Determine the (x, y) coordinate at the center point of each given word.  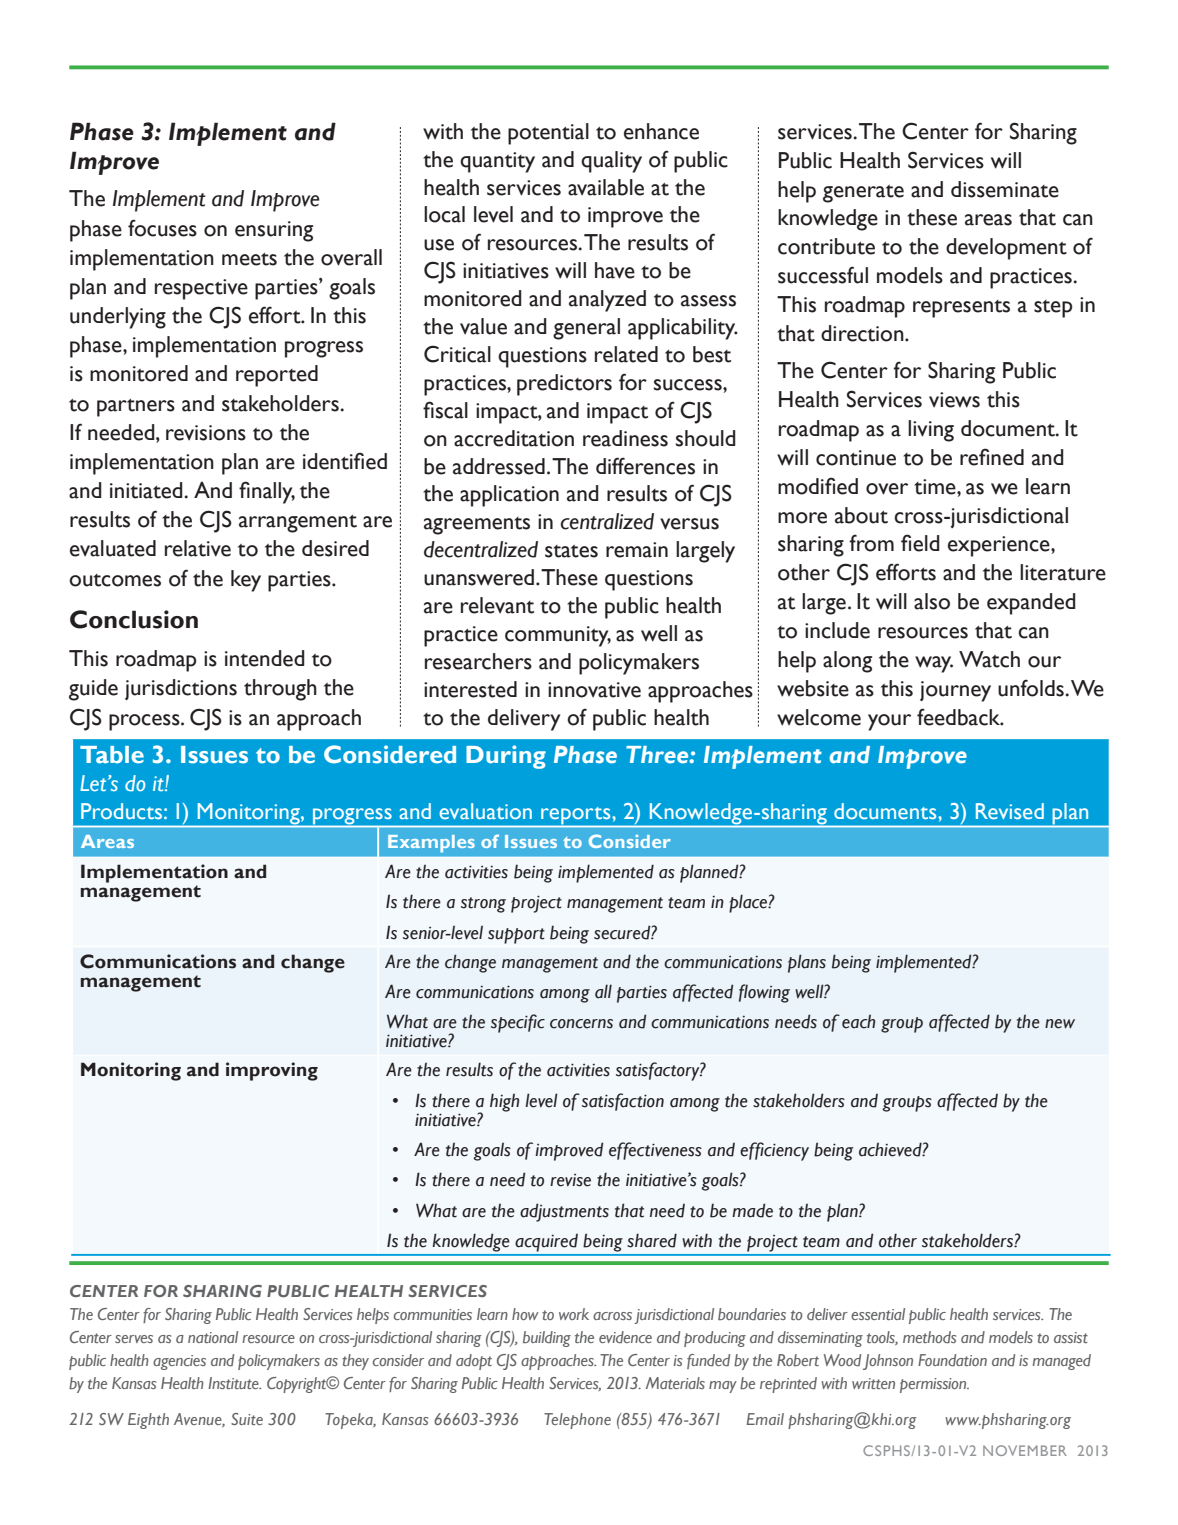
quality (611, 162)
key (246, 581)
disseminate (1005, 189)
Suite (247, 1419)
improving (272, 1071)
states (571, 551)
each (858, 1022)
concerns (581, 1024)
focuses (162, 228)
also (932, 601)
